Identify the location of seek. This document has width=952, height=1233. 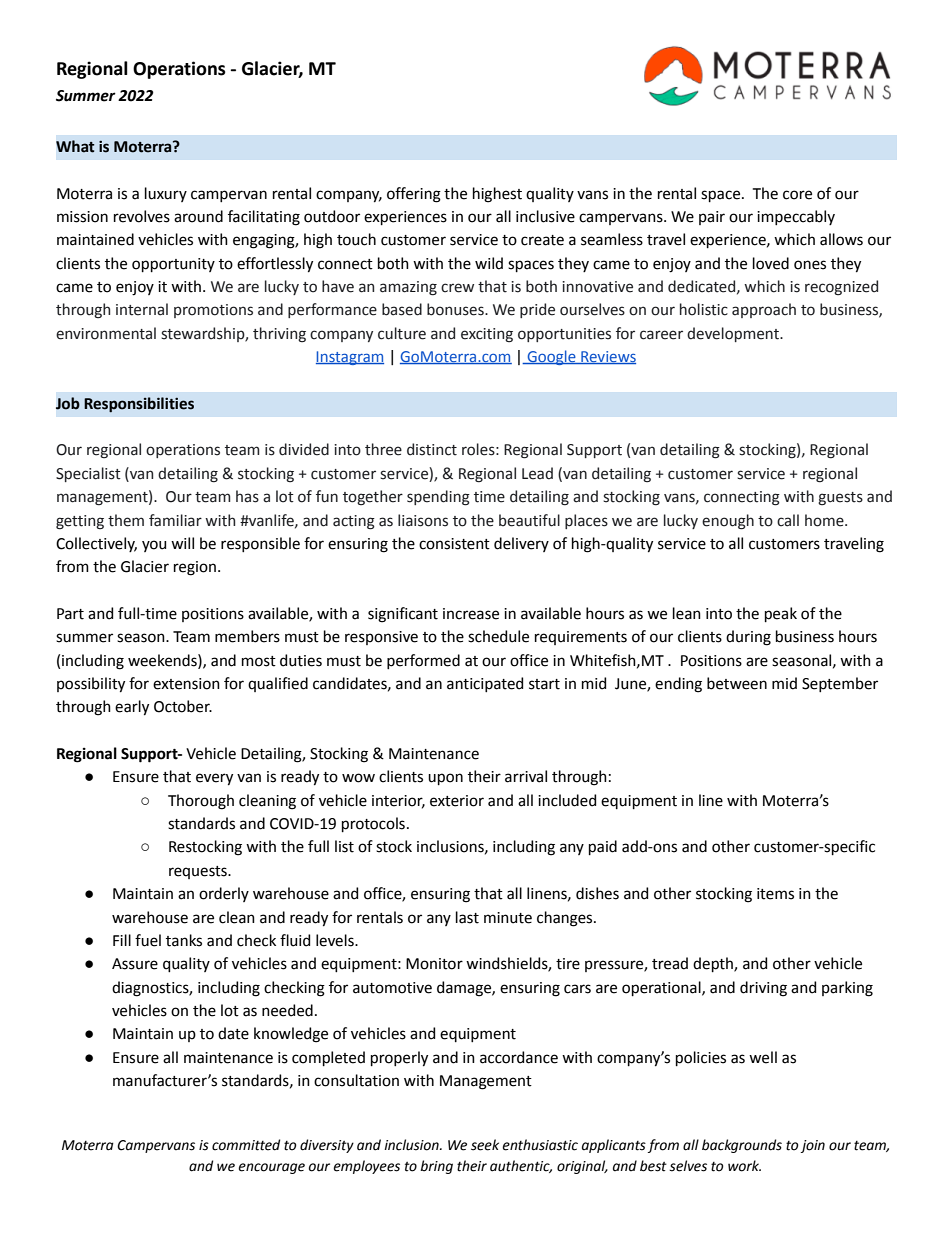
(485, 1145).
